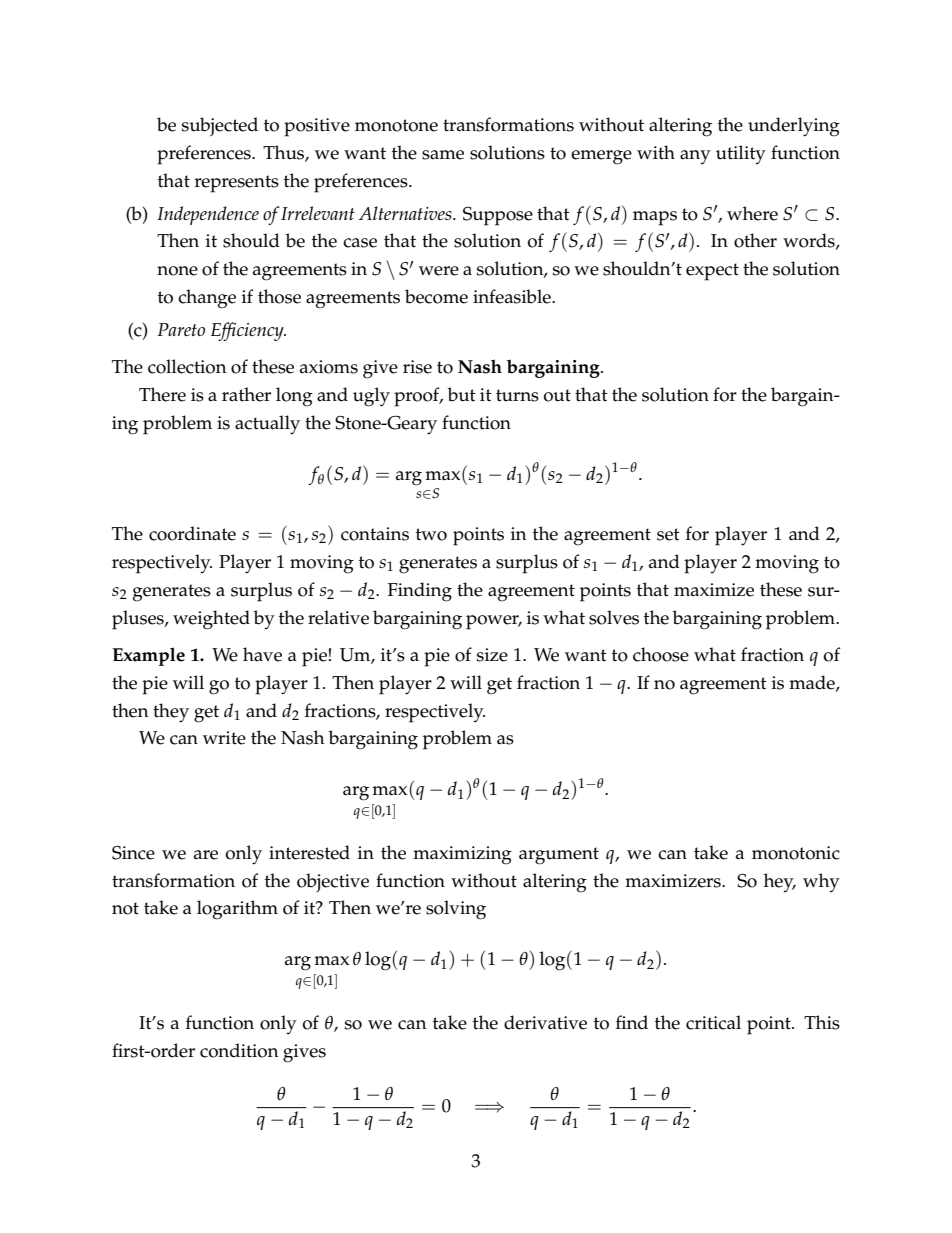  Describe the element at coordinates (239, 1050) in the screenshot. I see `condition` at that location.
